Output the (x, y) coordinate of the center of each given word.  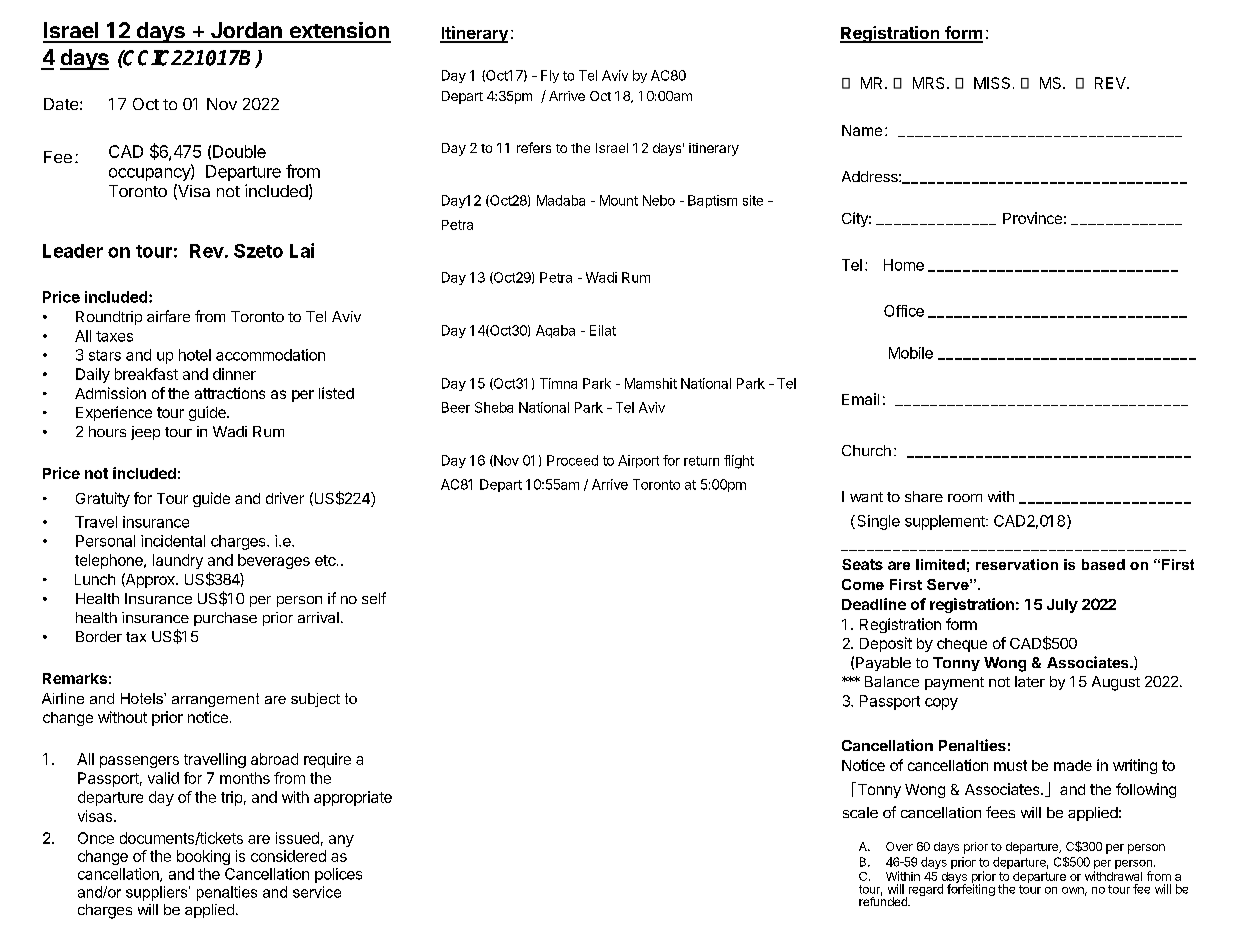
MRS (930, 83)
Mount (619, 200)
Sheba (494, 407)
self (374, 598)
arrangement (215, 700)
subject (315, 700)
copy (941, 704)
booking (203, 857)
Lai (302, 250)
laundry (178, 561)
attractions (230, 393)
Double (239, 151)
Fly (550, 76)
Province (1032, 218)
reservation (1017, 564)
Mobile (911, 353)
